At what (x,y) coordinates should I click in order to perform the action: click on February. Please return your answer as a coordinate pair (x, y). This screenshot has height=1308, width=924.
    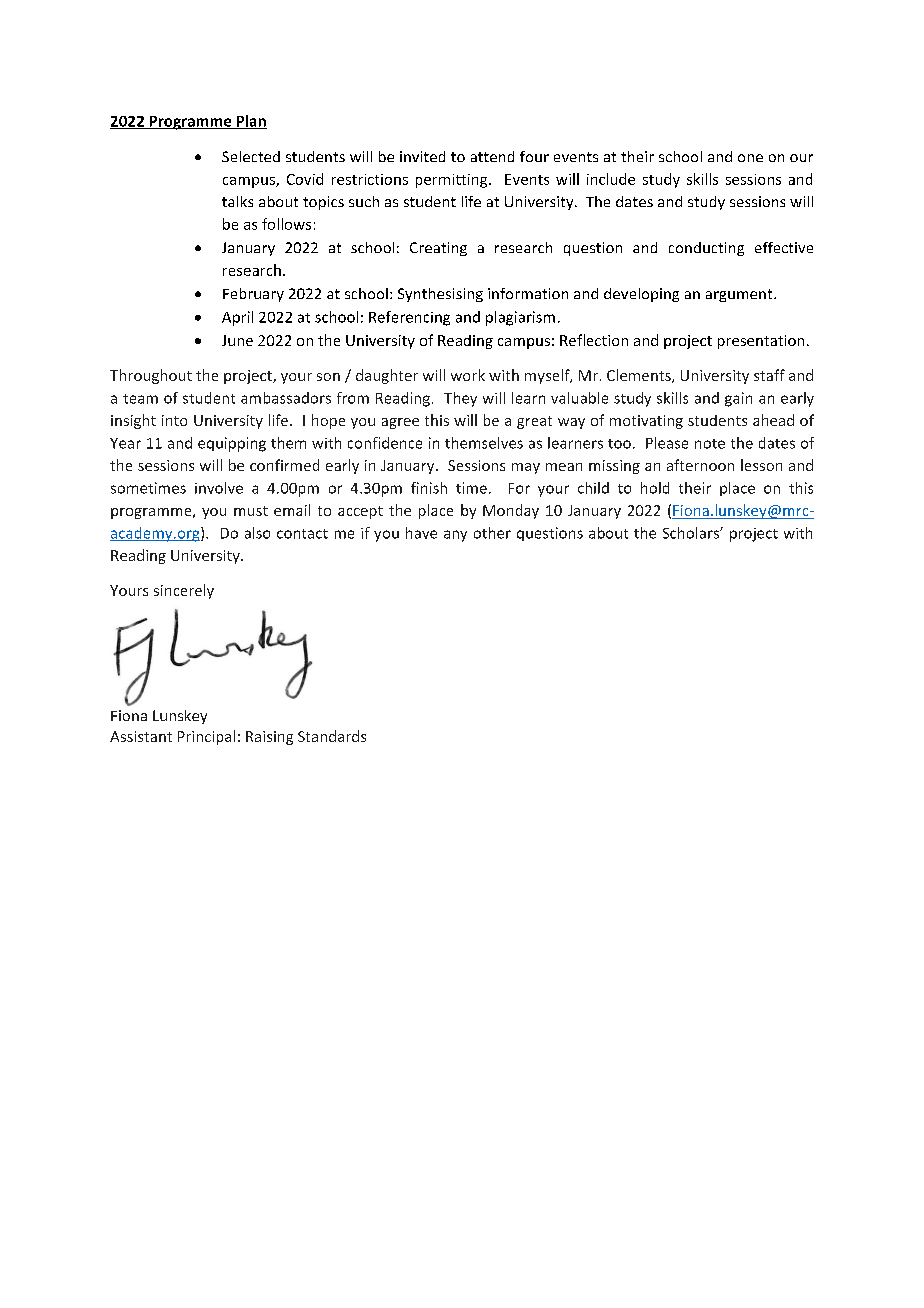
    Looking at the image, I should click on (253, 295).
